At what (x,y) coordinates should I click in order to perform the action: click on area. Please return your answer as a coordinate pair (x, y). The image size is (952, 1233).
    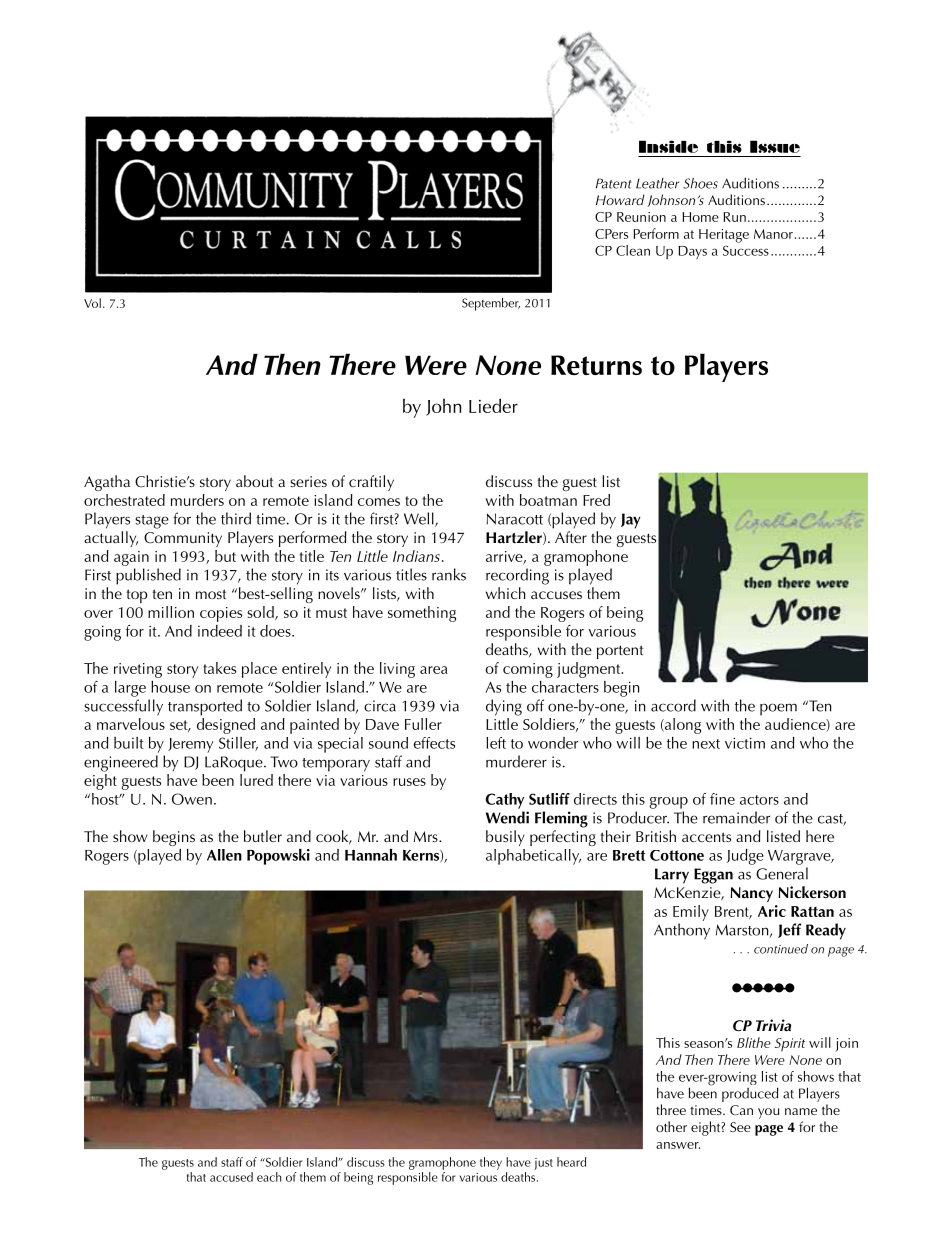
    Looking at the image, I should click on (434, 670).
